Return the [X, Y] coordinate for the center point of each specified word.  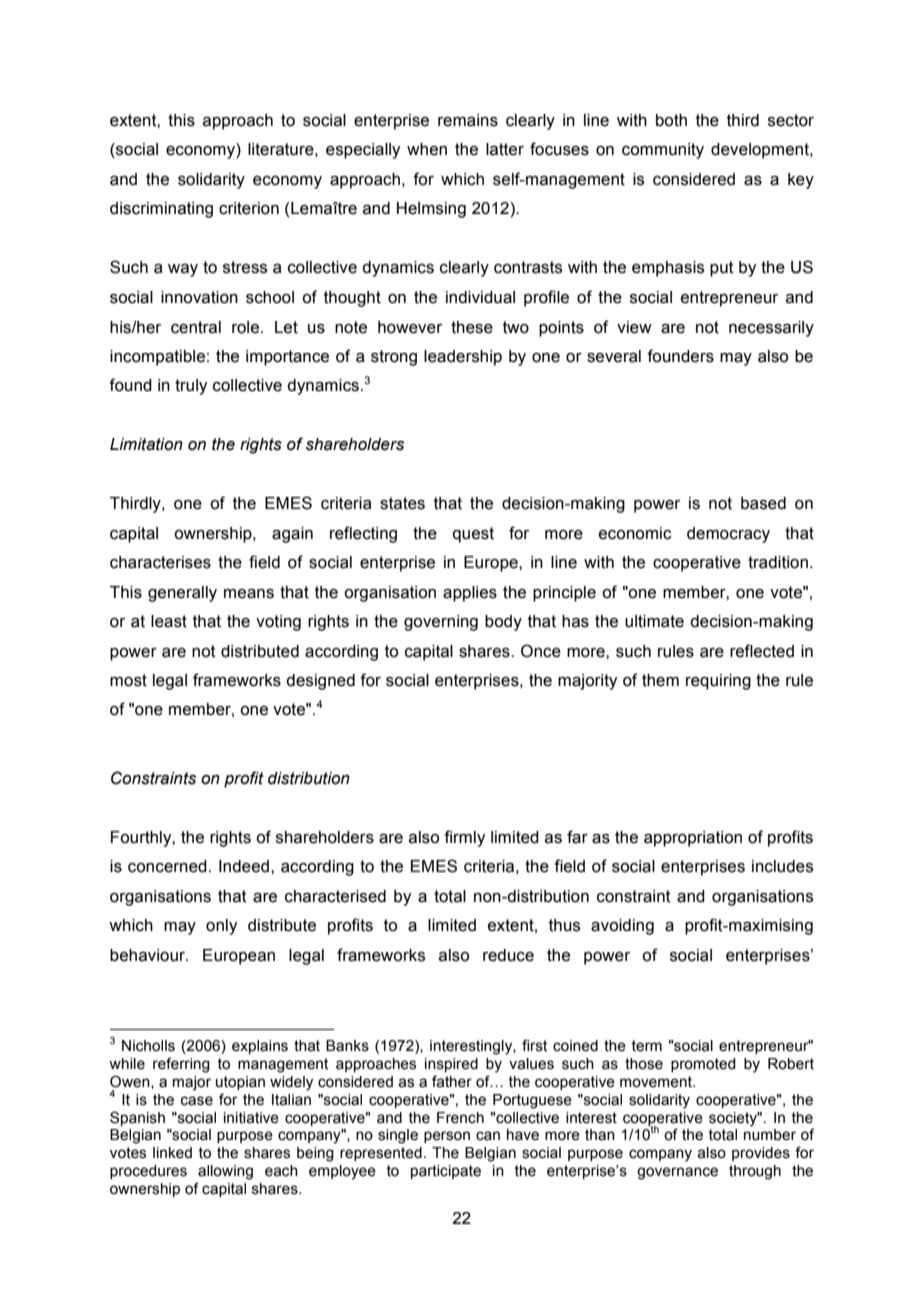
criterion [249, 208]
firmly [464, 838]
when [427, 149]
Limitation [146, 444]
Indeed [244, 866]
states [402, 503]
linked [172, 1153]
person [447, 1137]
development [761, 151]
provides [761, 1154]
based [763, 503]
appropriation [693, 839]
